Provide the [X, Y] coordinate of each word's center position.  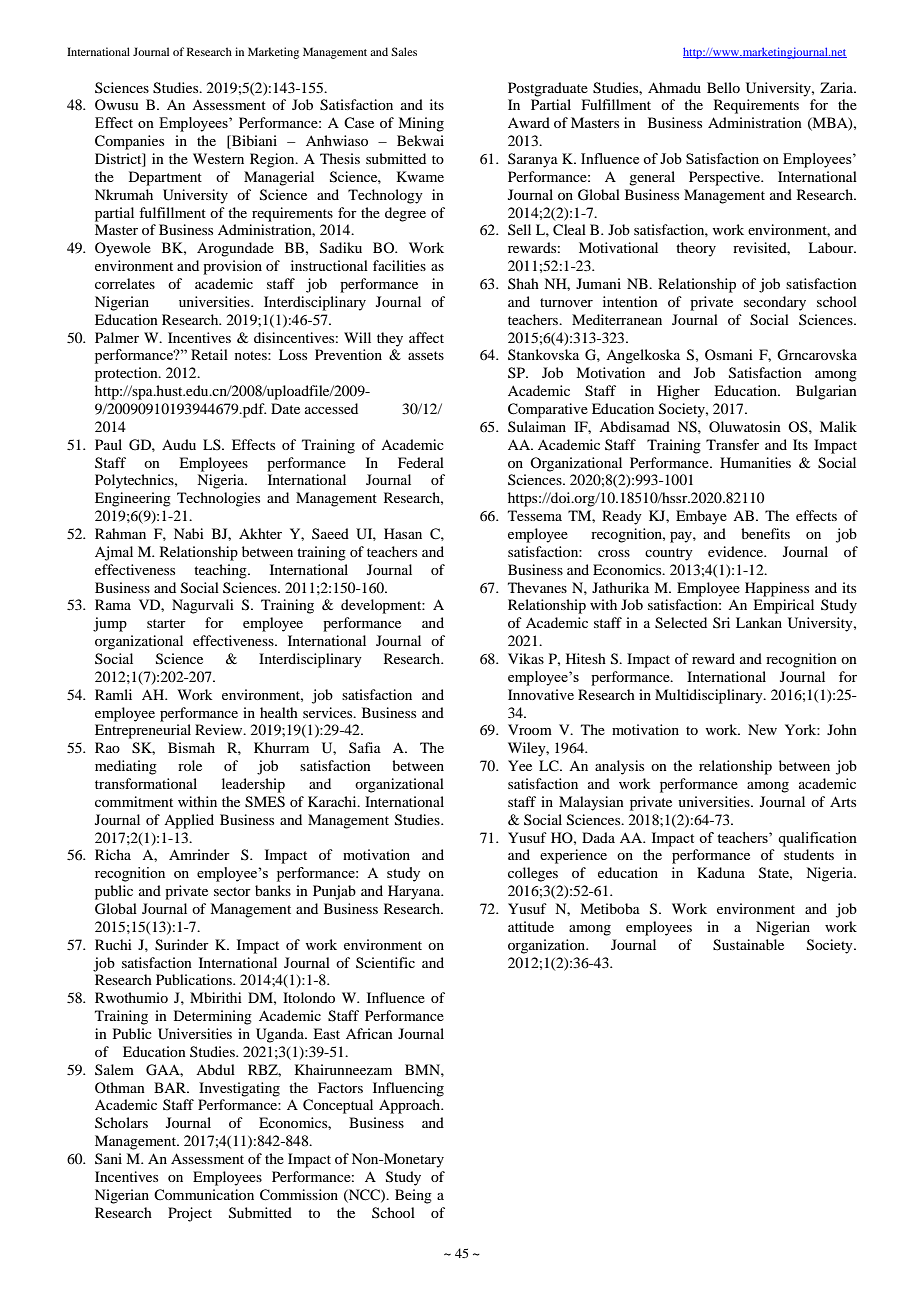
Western [218, 158]
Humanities [755, 462]
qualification [817, 839]
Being [413, 1196]
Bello [723, 87]
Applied [189, 821]
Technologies [218, 499]
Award [529, 122]
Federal [421, 462]
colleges [533, 874]
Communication [204, 1194]
